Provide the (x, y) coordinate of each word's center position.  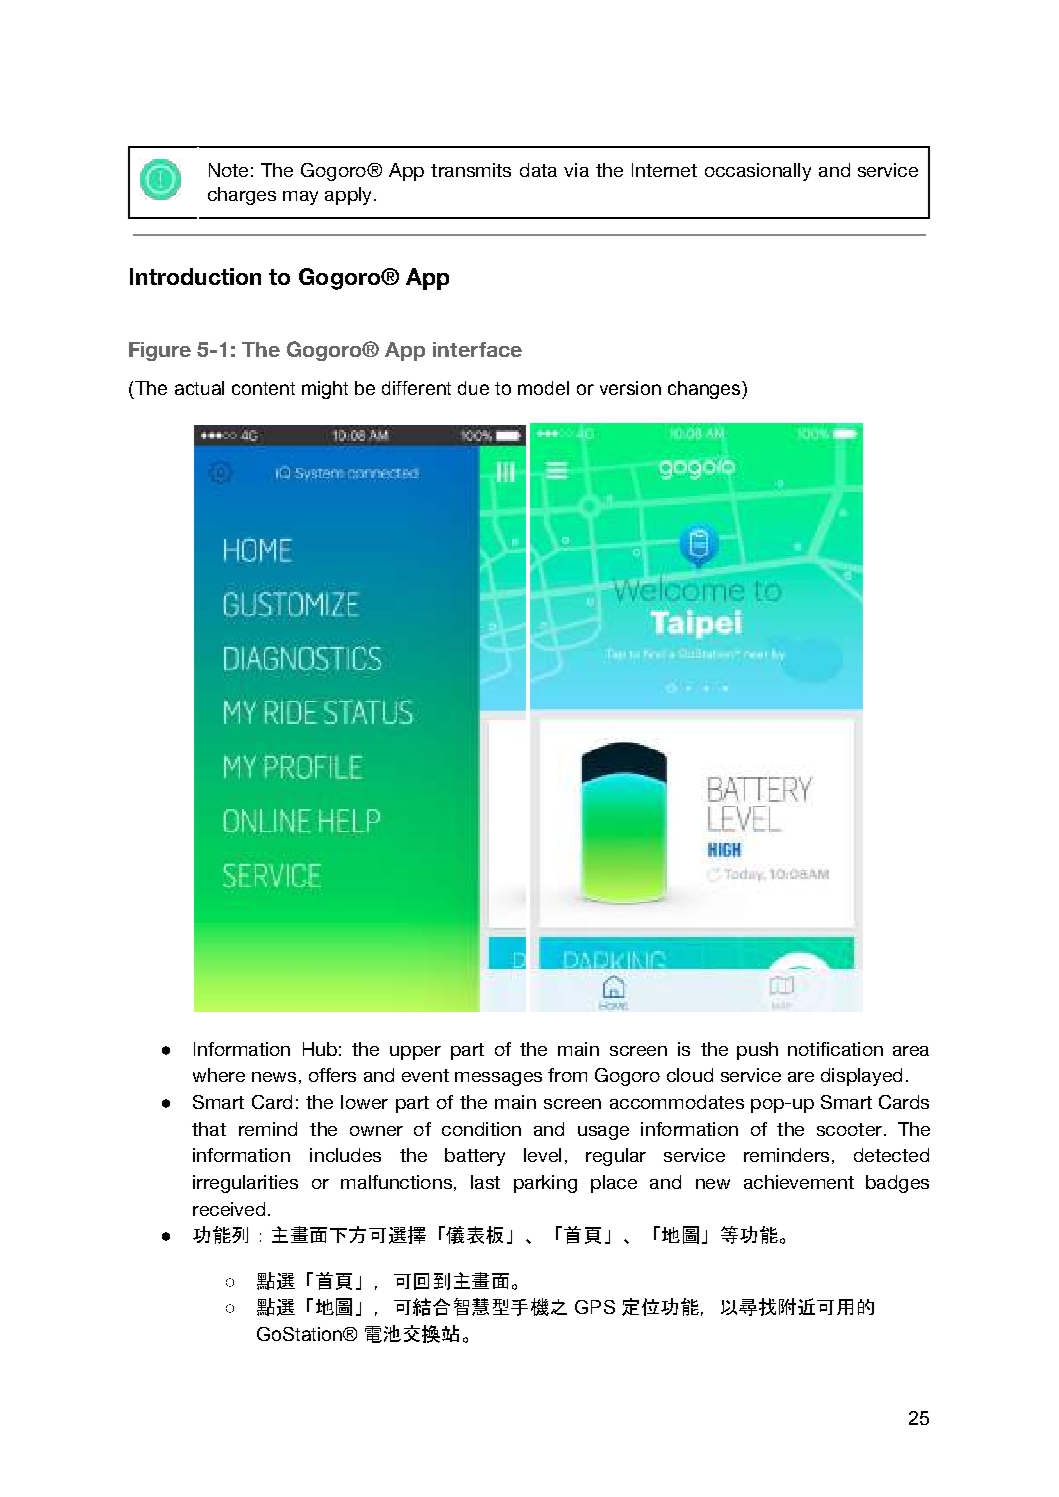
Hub (320, 1049)
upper (415, 1053)
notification (835, 1049)
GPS (595, 1307)
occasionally (758, 172)
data (538, 170)
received (229, 1209)
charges (242, 196)
